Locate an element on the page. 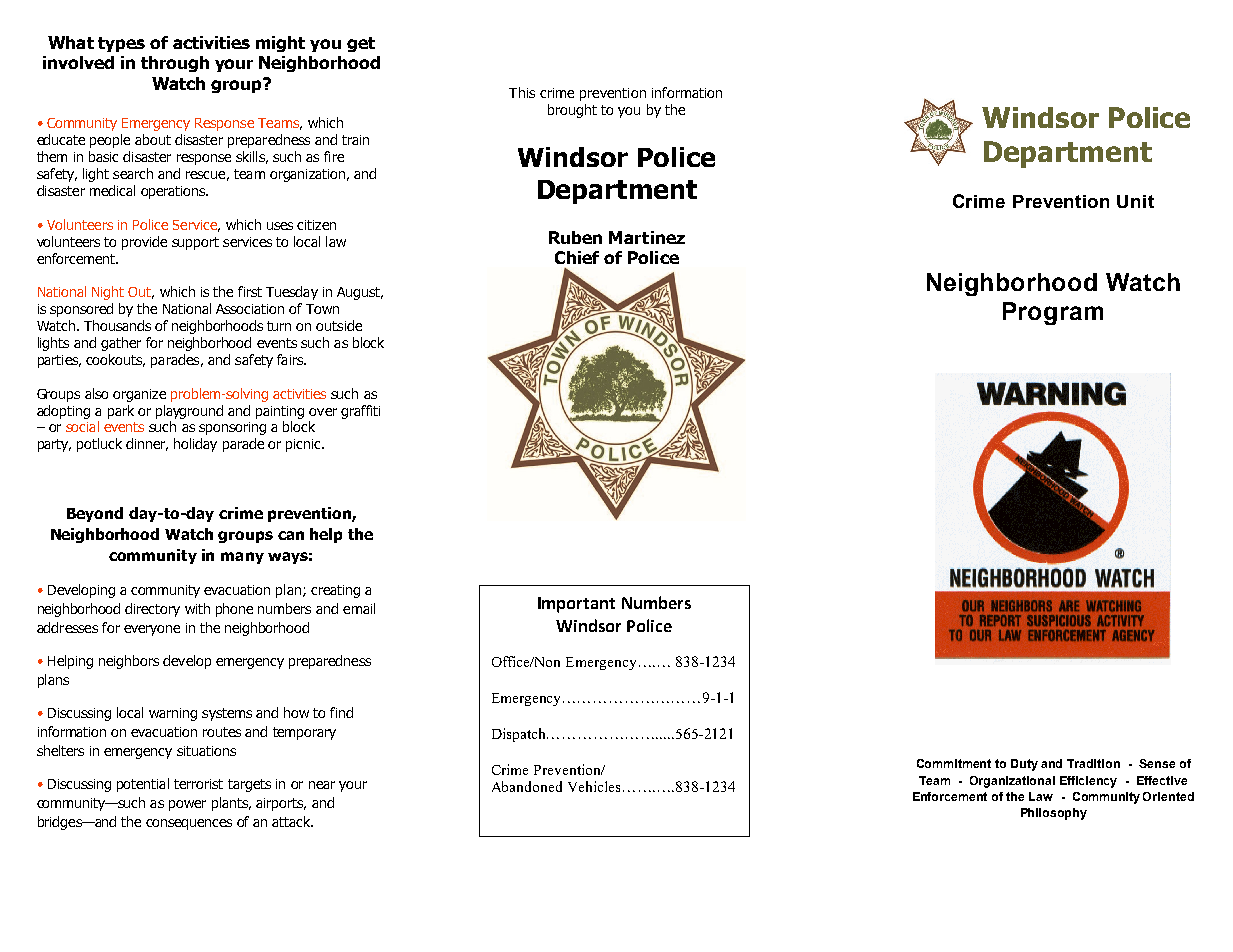  Abandoned is located at coordinates (527, 786).
